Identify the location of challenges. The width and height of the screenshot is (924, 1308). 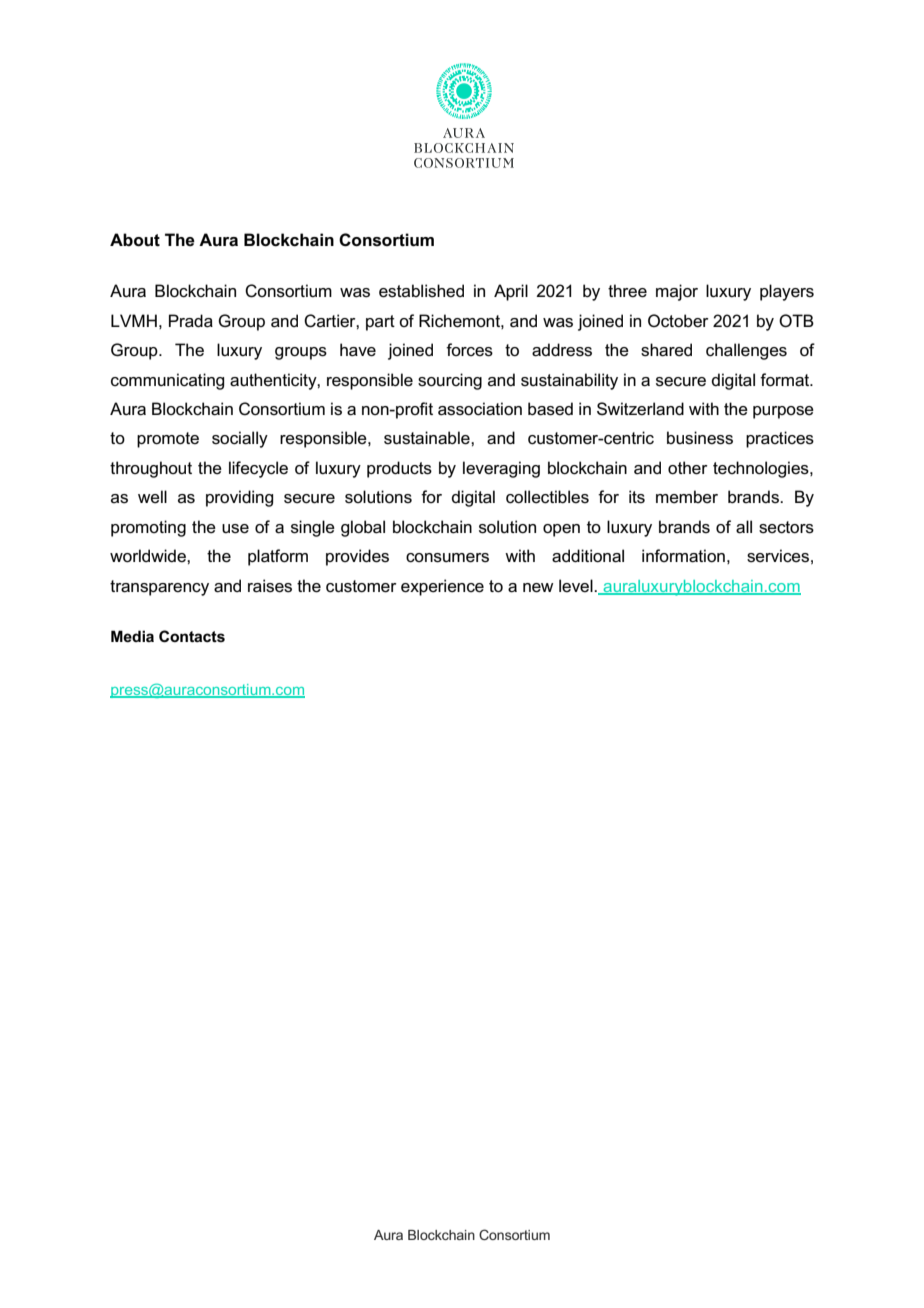
(746, 351).
